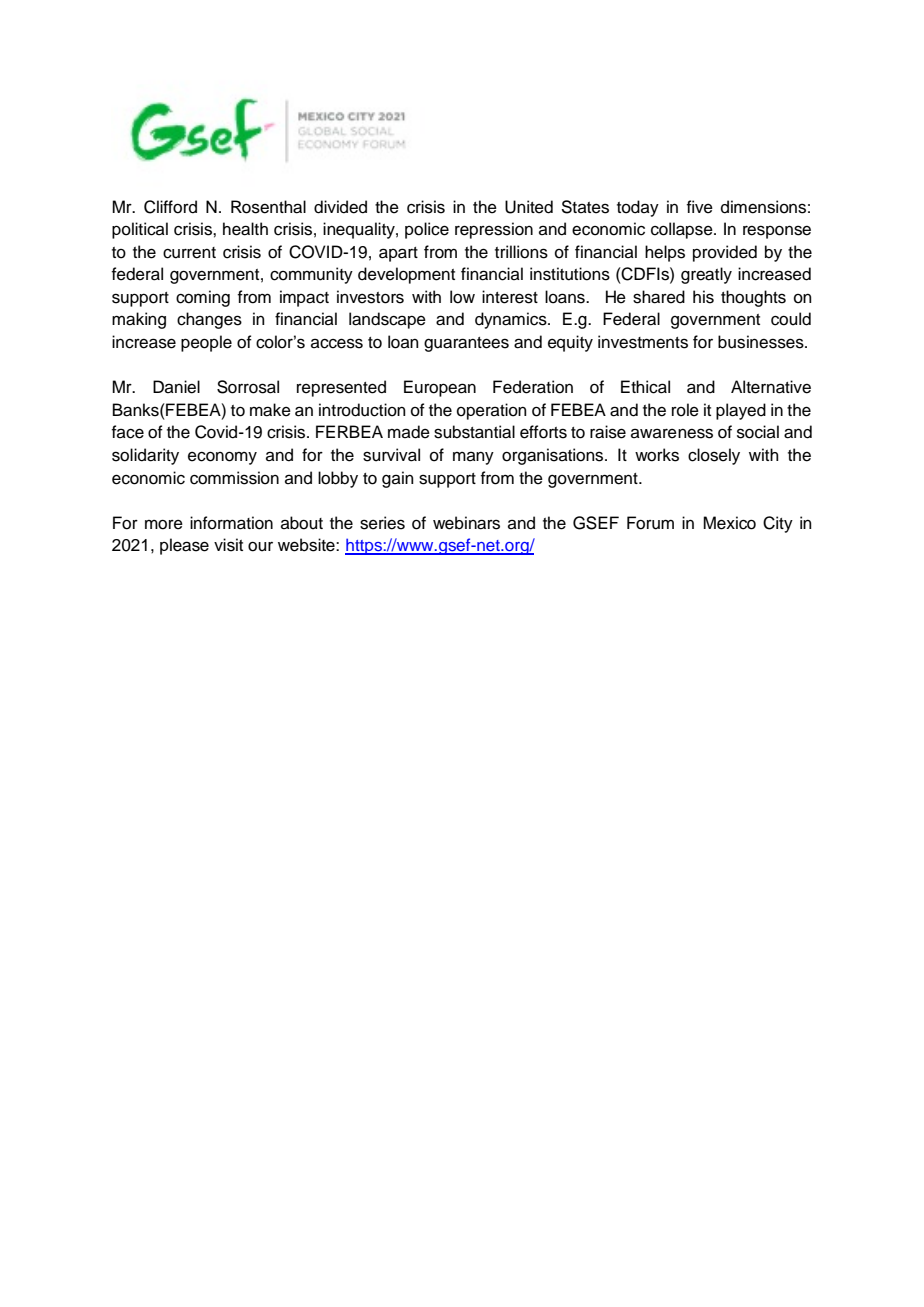 The height and width of the page is (1307, 924). What do you see at coordinates (771, 387) in the page?
I see `Alternative` at bounding box center [771, 387].
